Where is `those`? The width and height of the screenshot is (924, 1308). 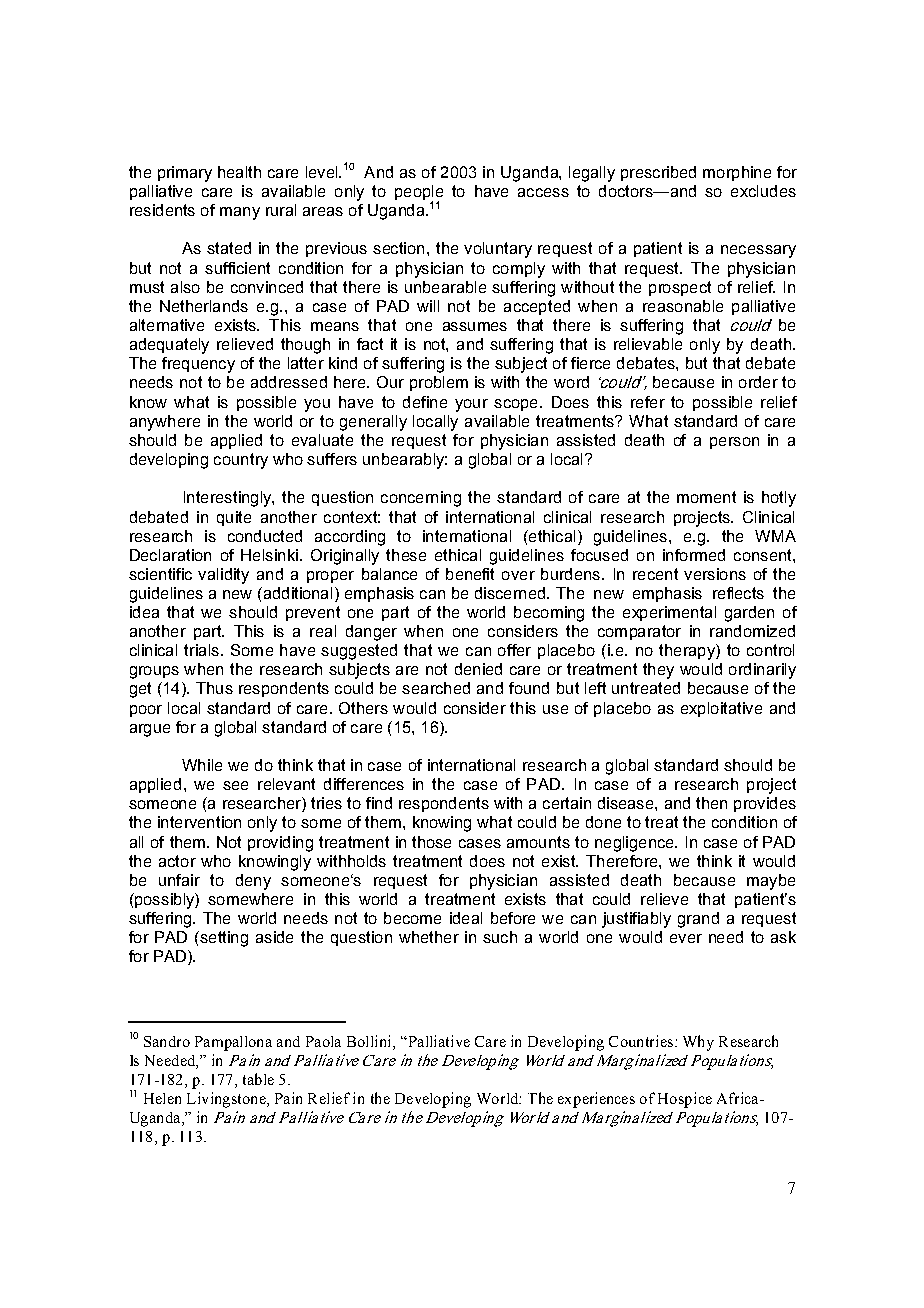 those is located at coordinates (431, 842).
